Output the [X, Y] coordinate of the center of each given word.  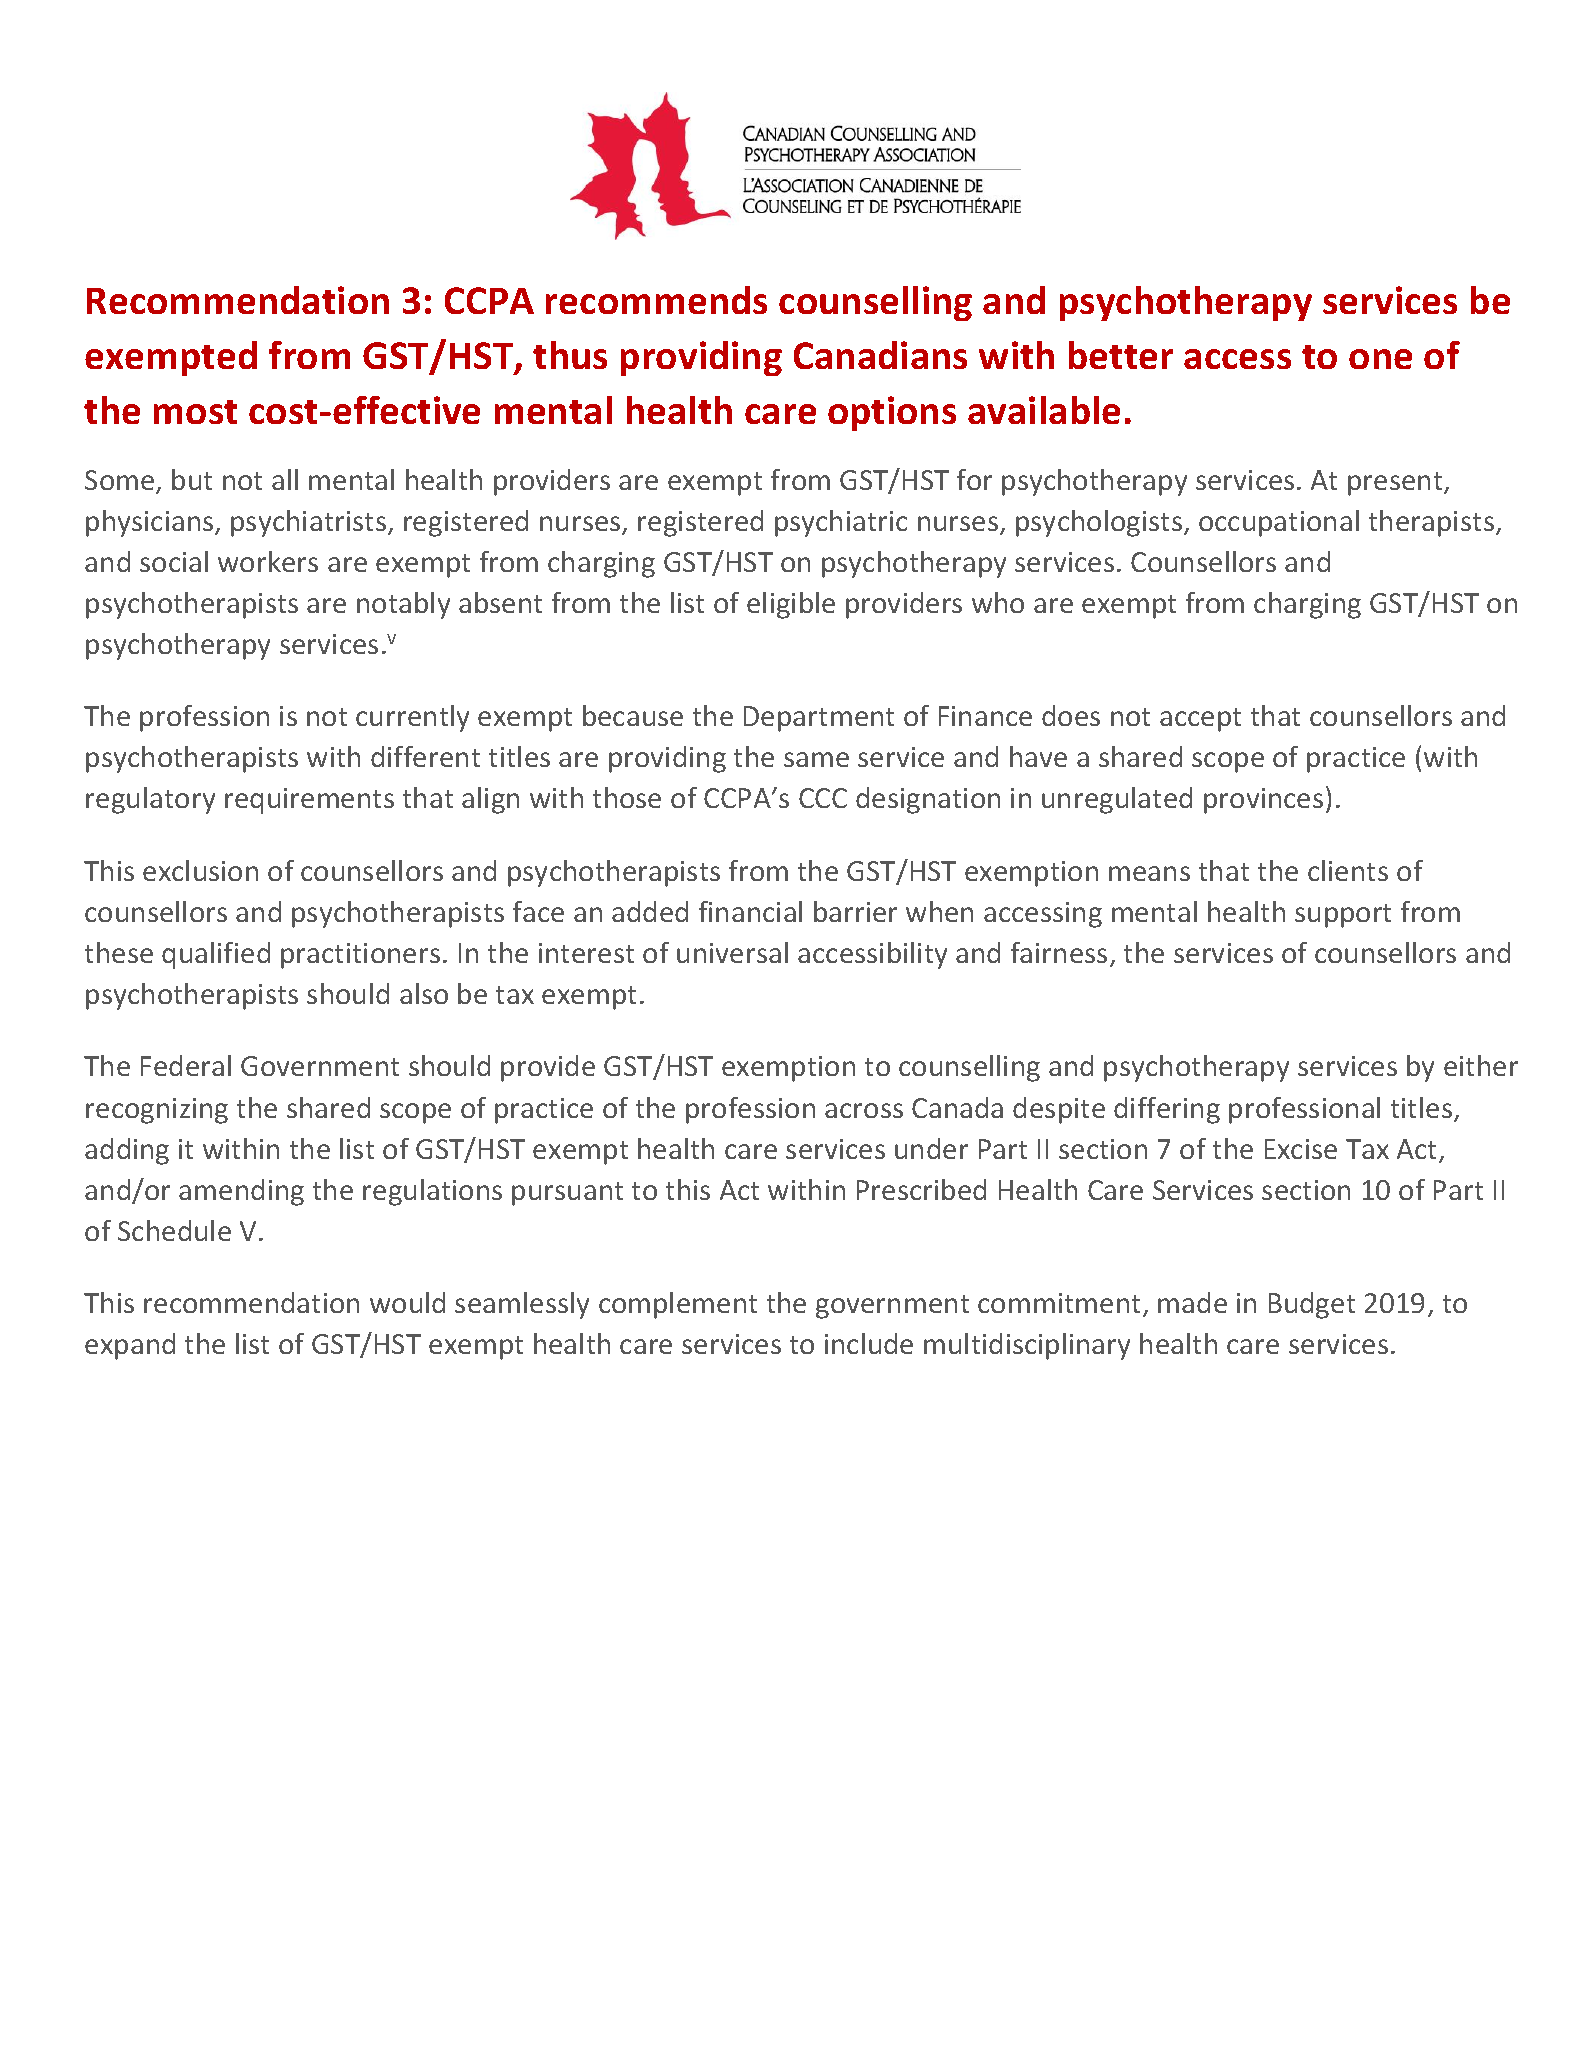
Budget [1312, 1305]
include [869, 1343]
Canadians [880, 355]
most [195, 412]
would [407, 1302]
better [1121, 355]
